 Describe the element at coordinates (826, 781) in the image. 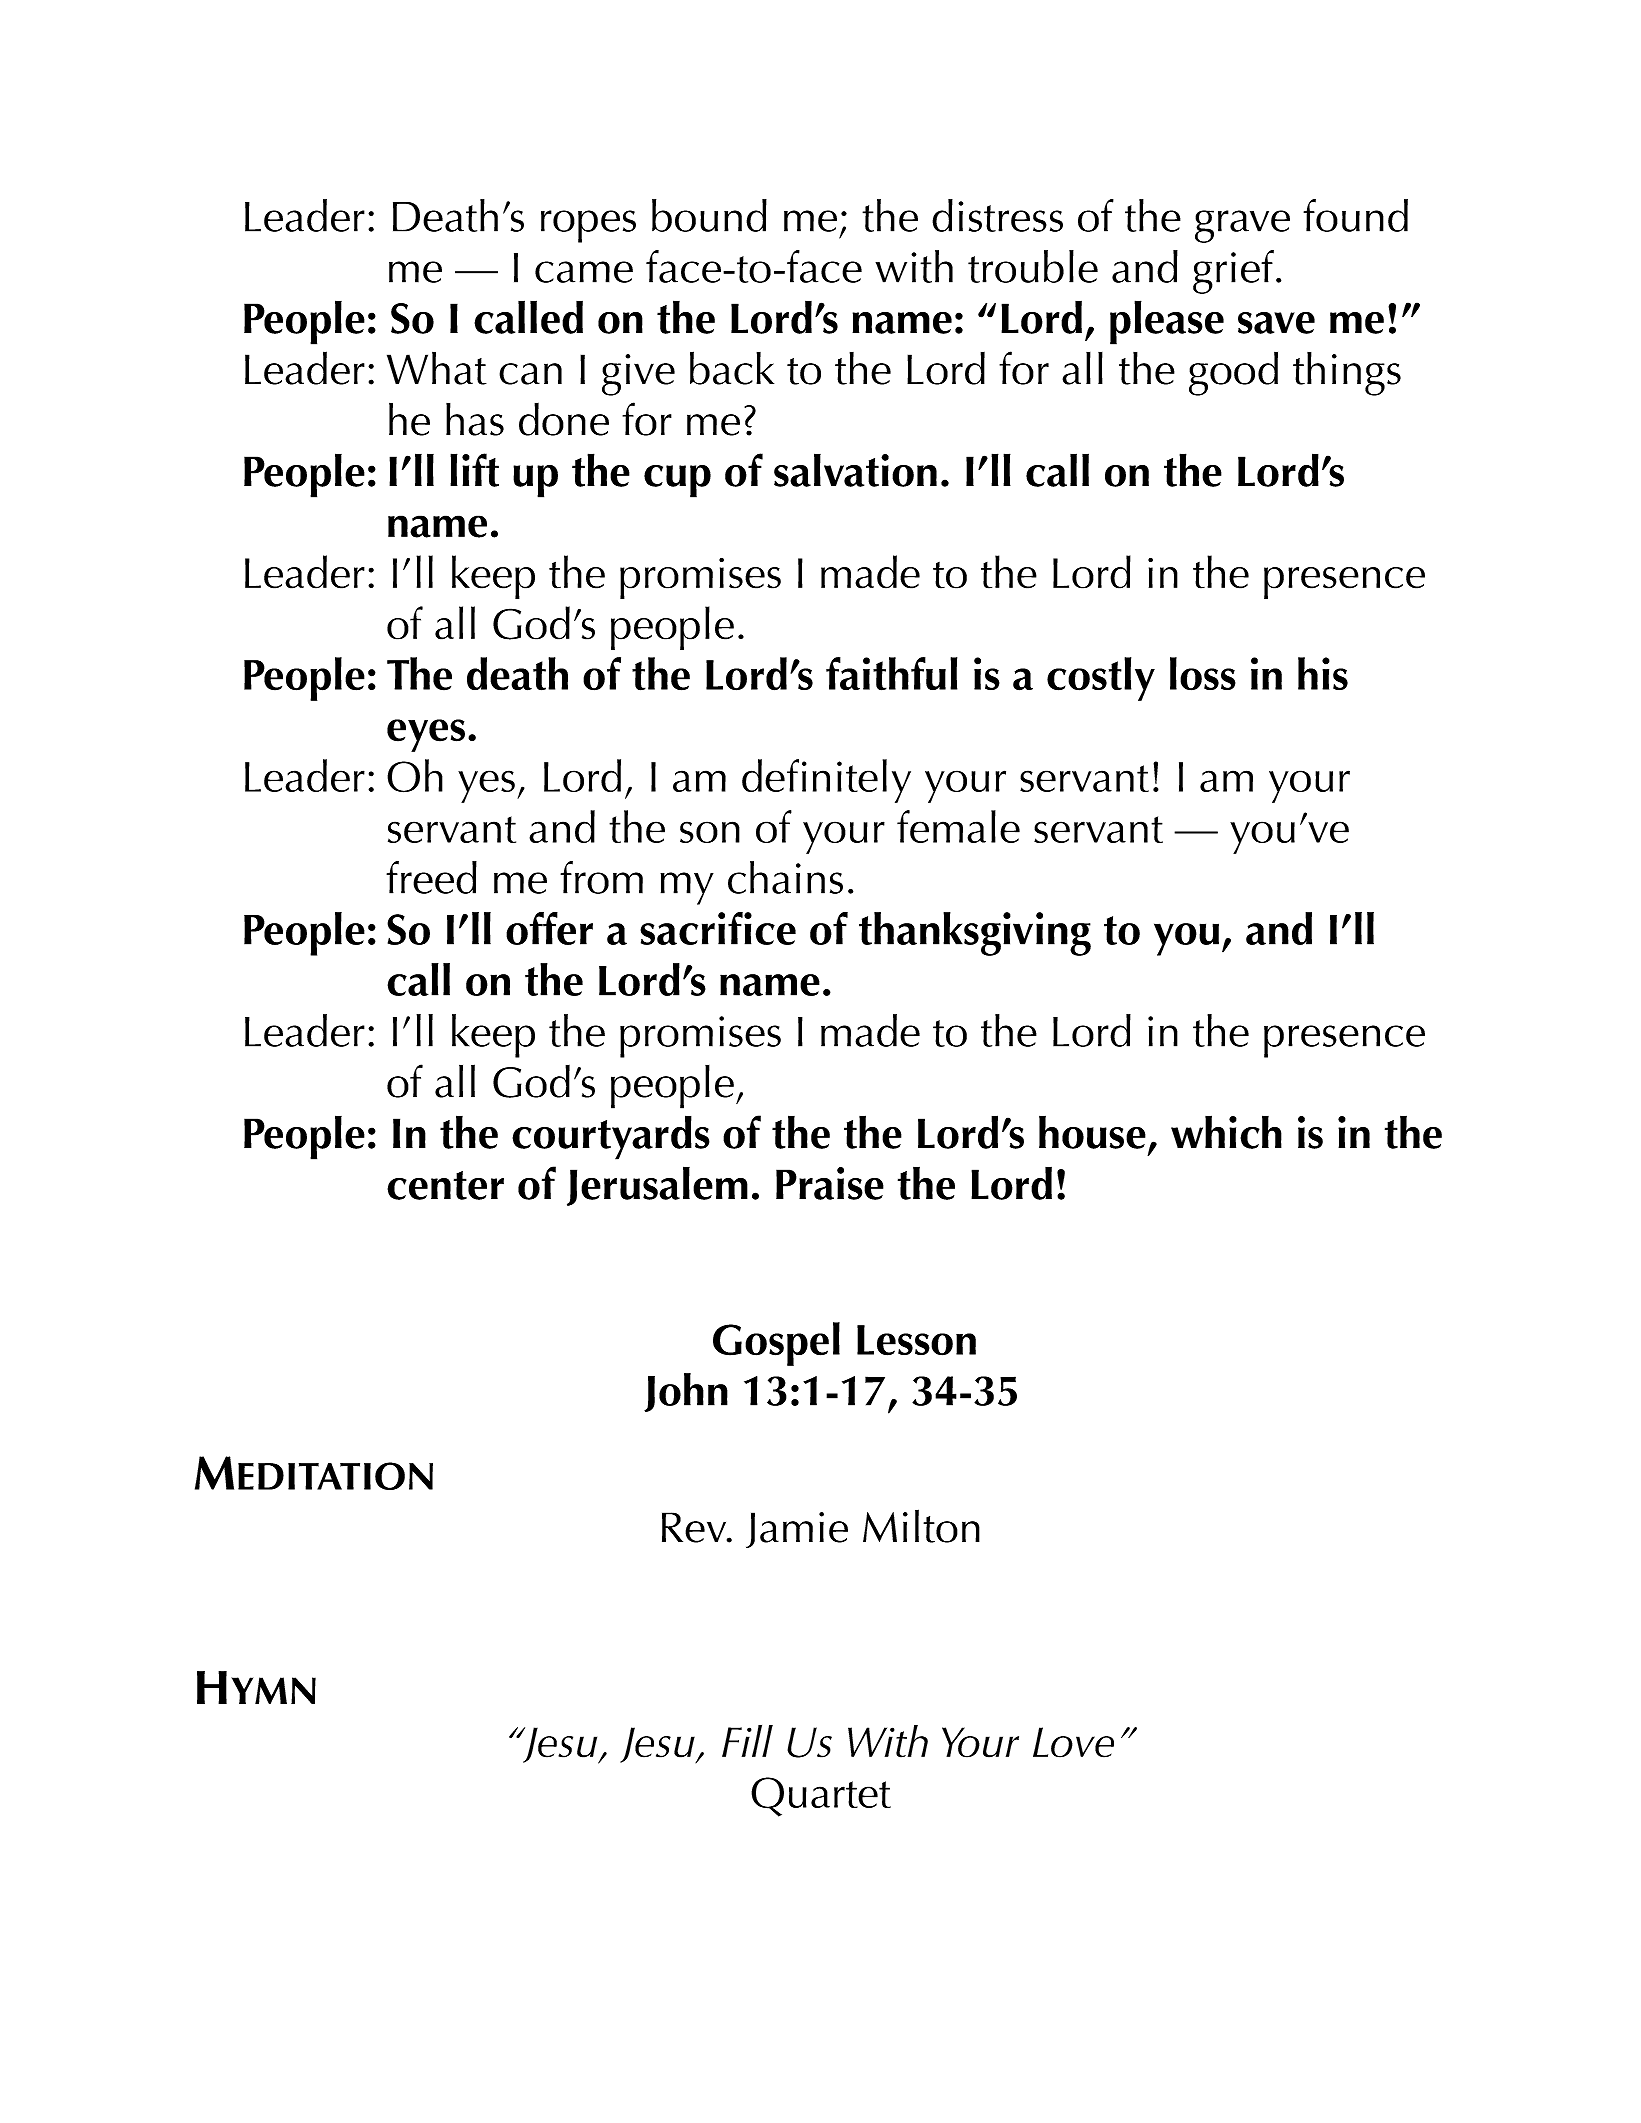

I see `definitely` at that location.
